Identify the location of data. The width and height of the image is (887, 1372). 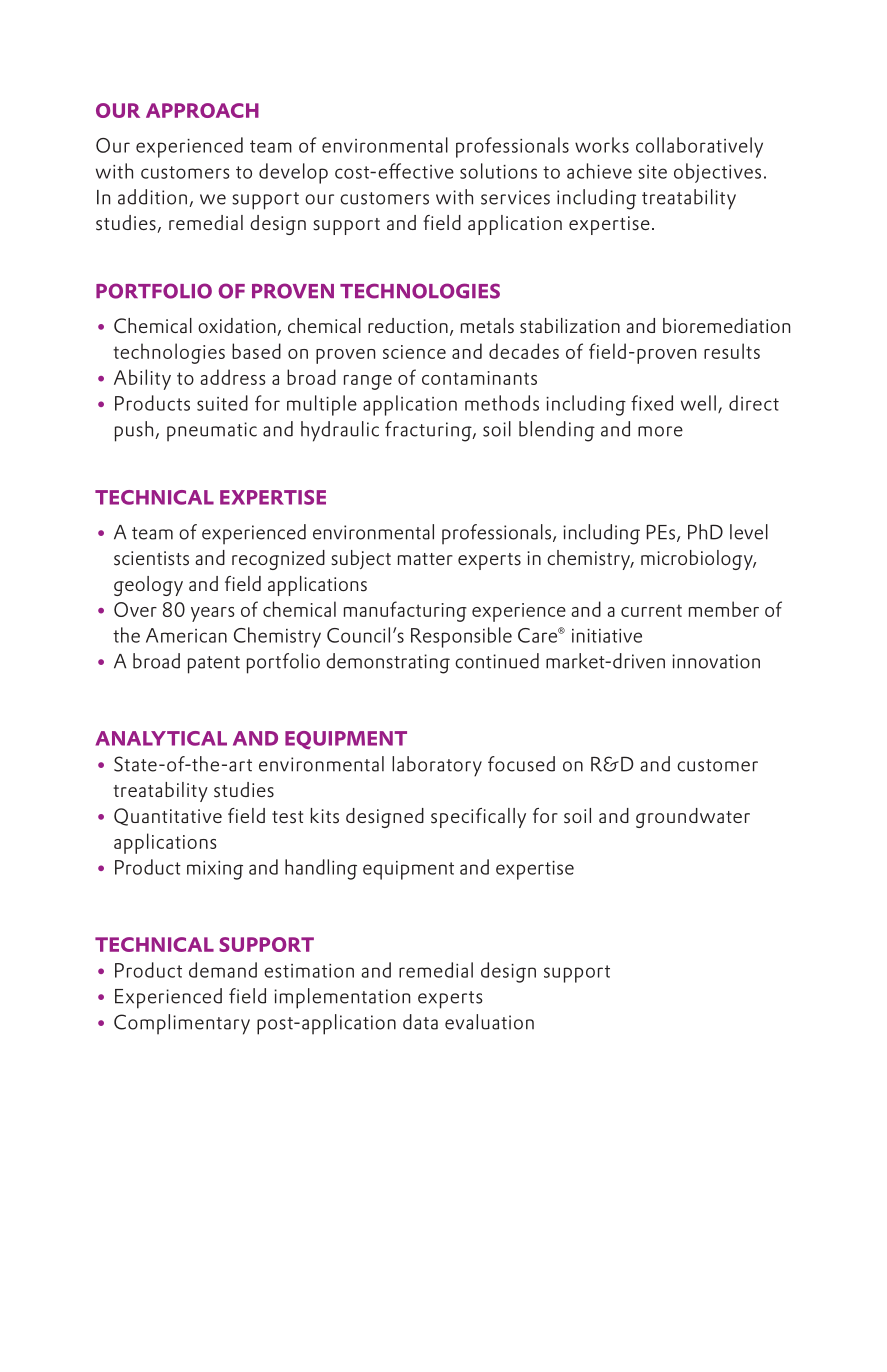
(420, 1022).
